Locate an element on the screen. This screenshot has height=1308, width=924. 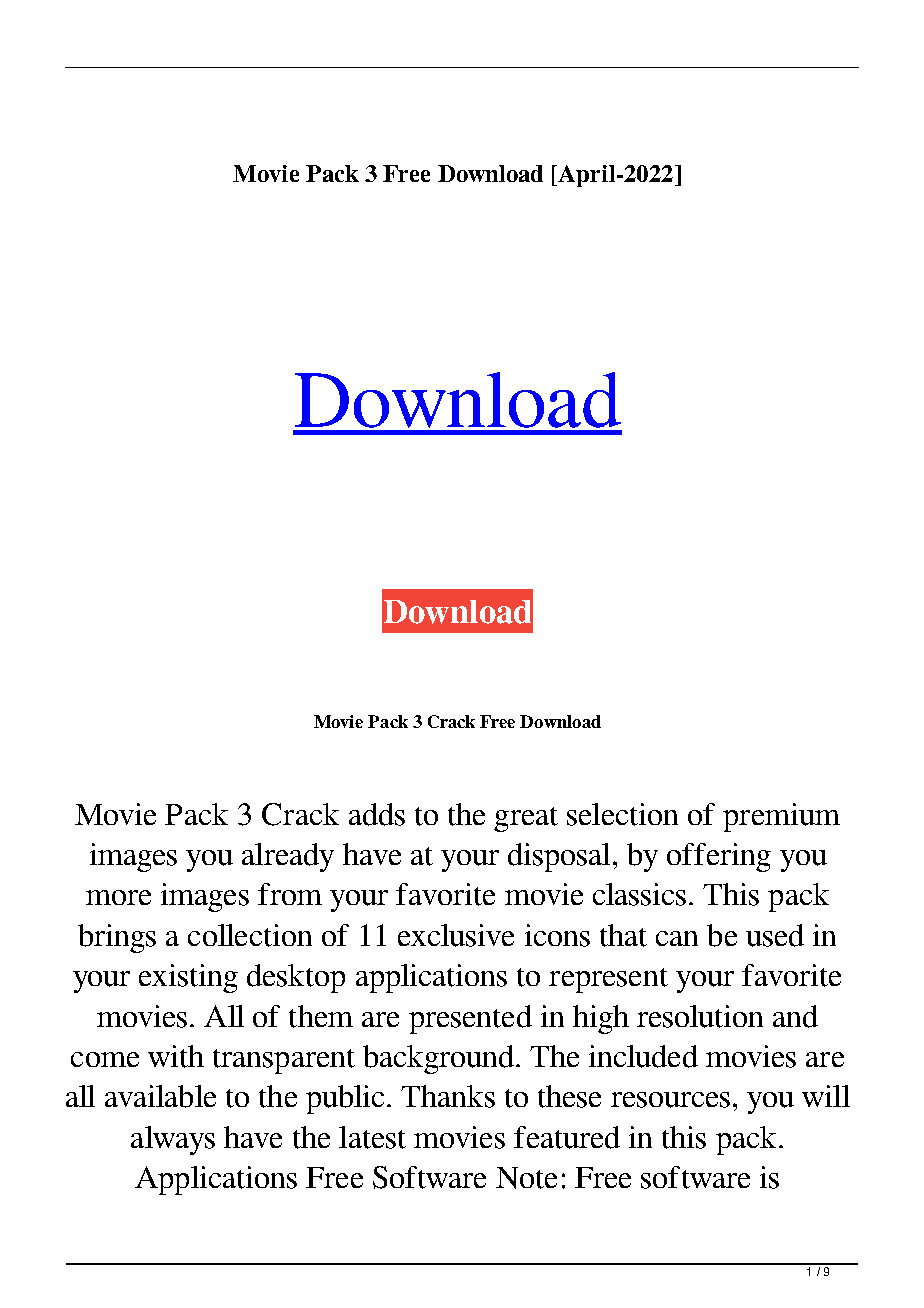
existing is located at coordinates (188, 978).
